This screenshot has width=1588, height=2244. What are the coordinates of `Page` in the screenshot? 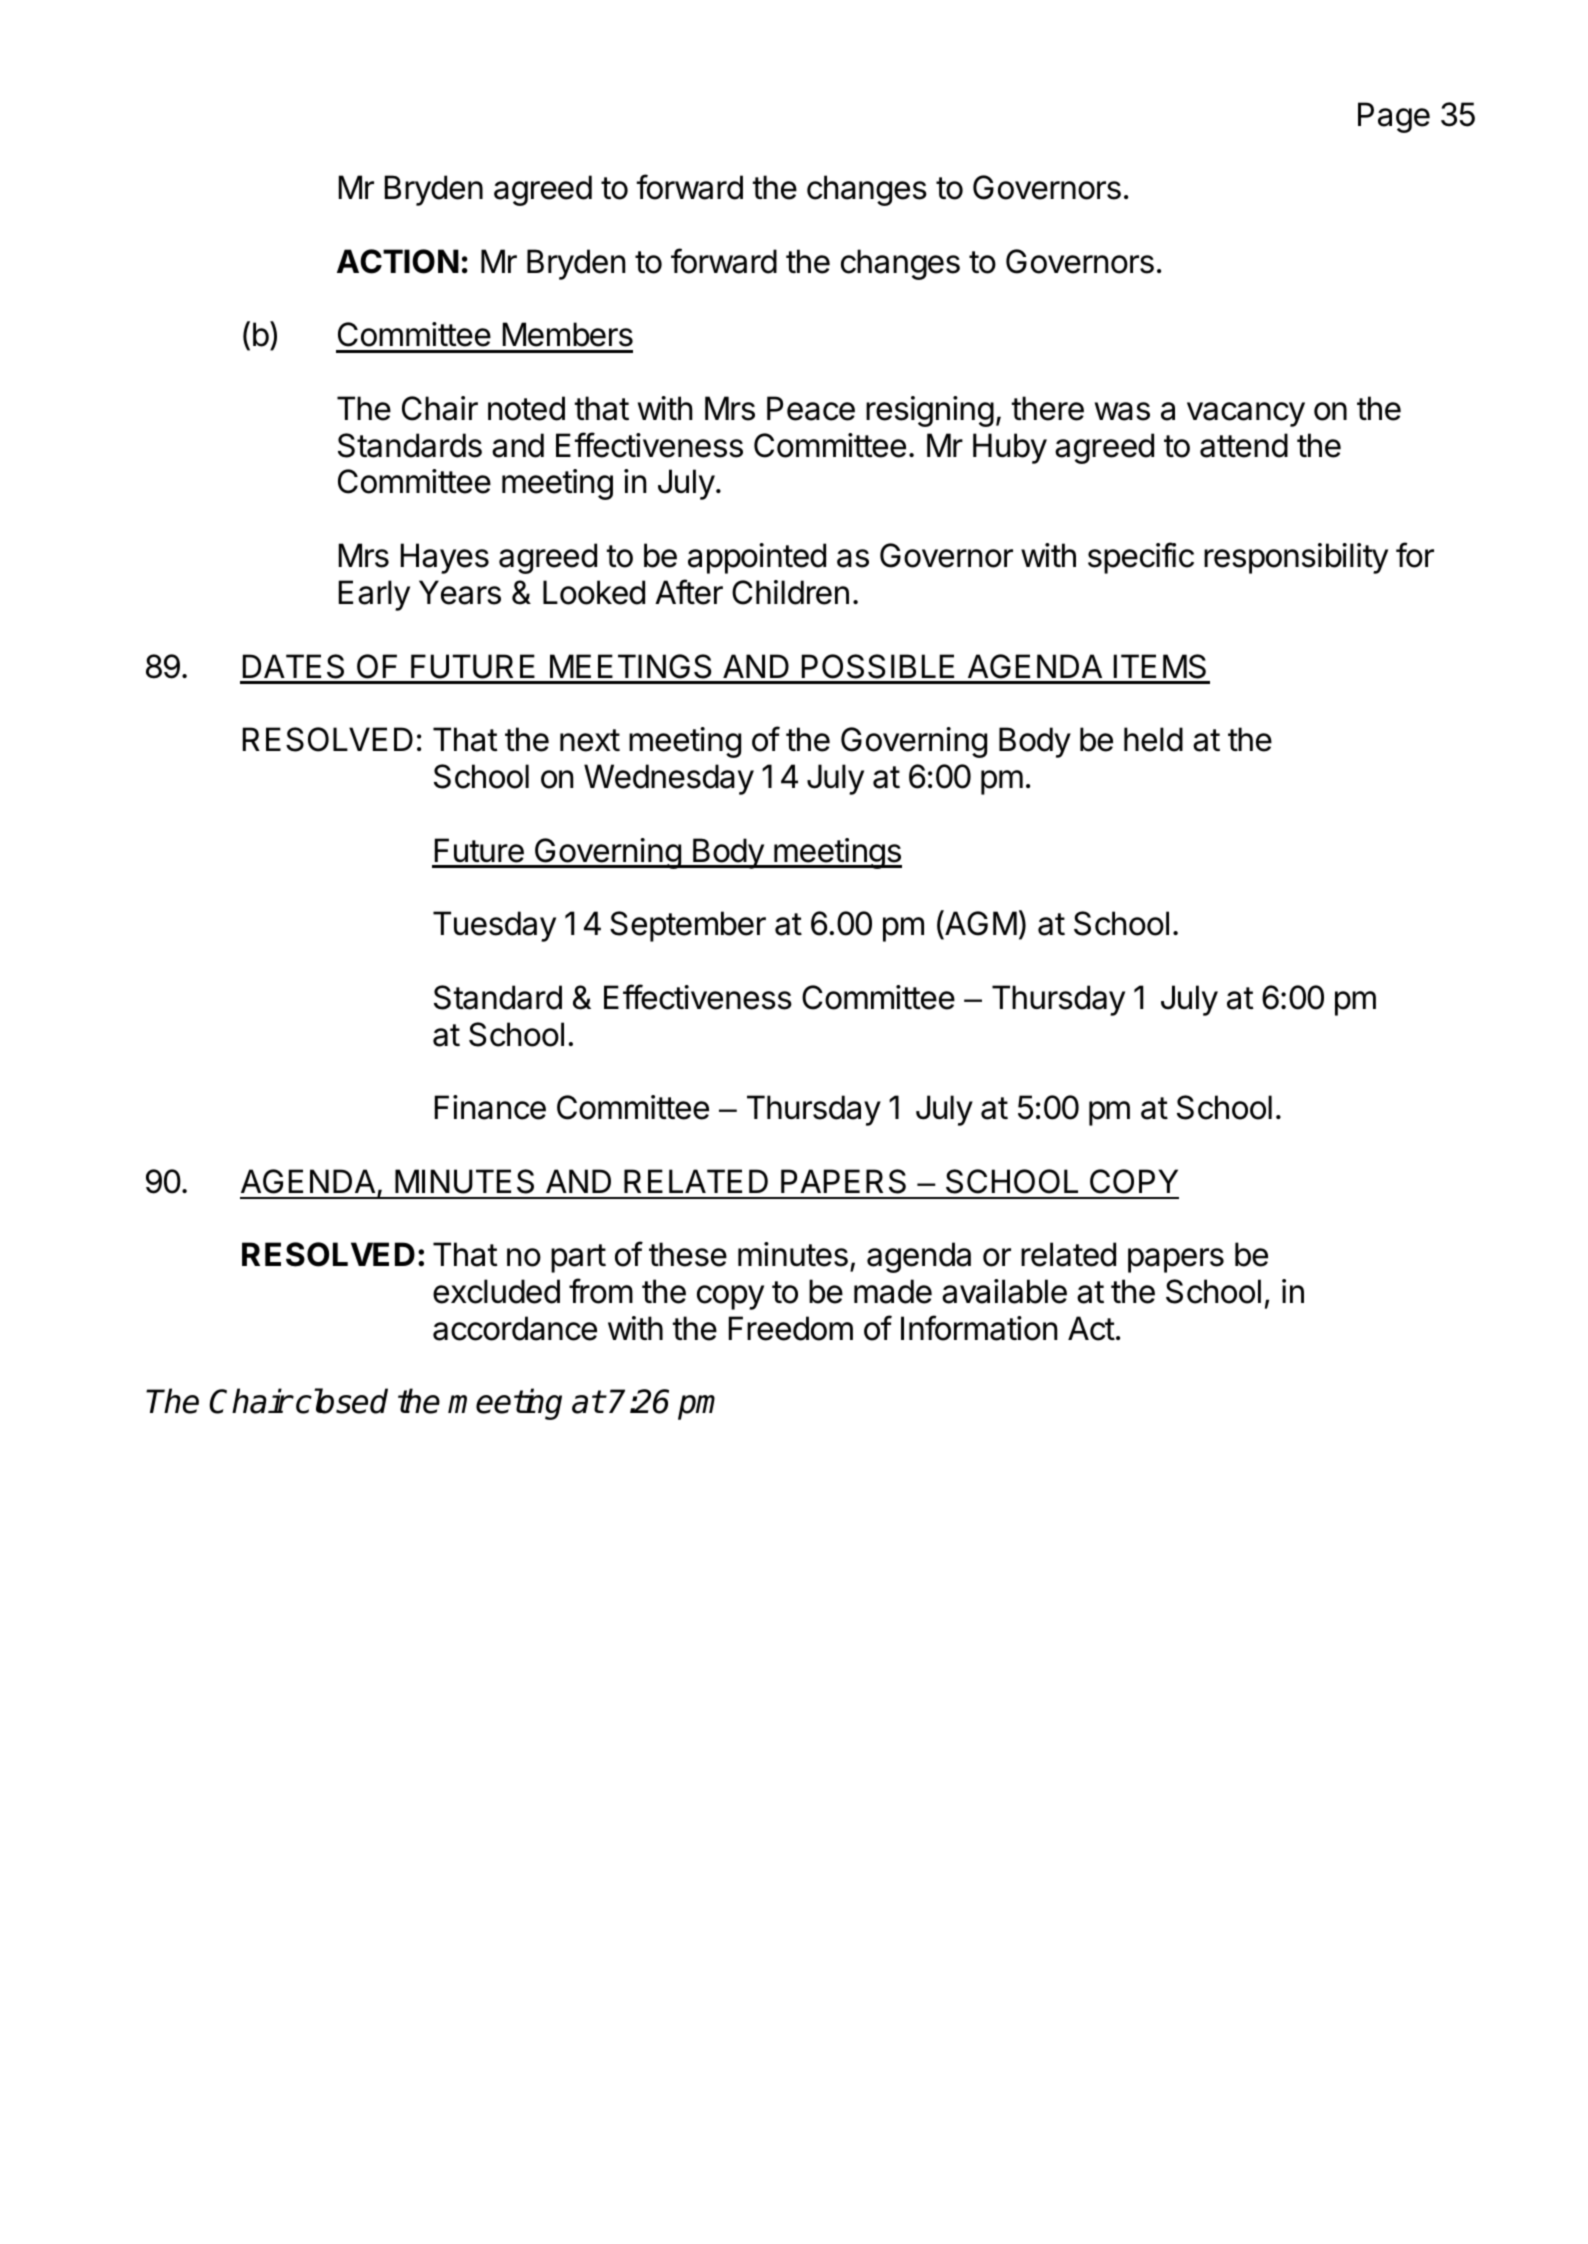 It's located at (1394, 117).
